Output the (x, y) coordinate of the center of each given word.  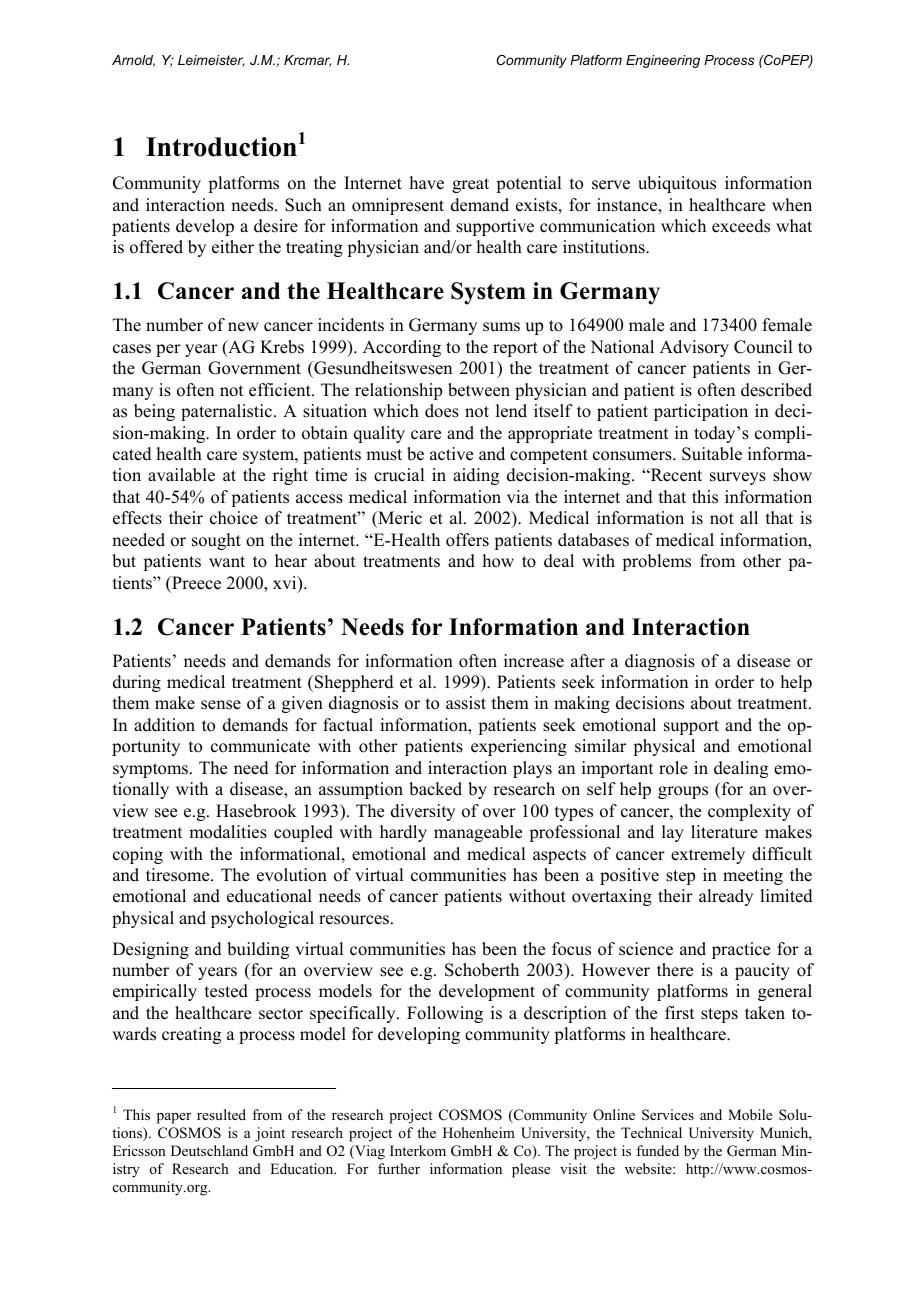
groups (683, 792)
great (470, 185)
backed (435, 789)
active (451, 454)
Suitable (712, 454)
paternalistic (226, 412)
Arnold (133, 61)
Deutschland (209, 1150)
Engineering (663, 61)
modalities (228, 832)
